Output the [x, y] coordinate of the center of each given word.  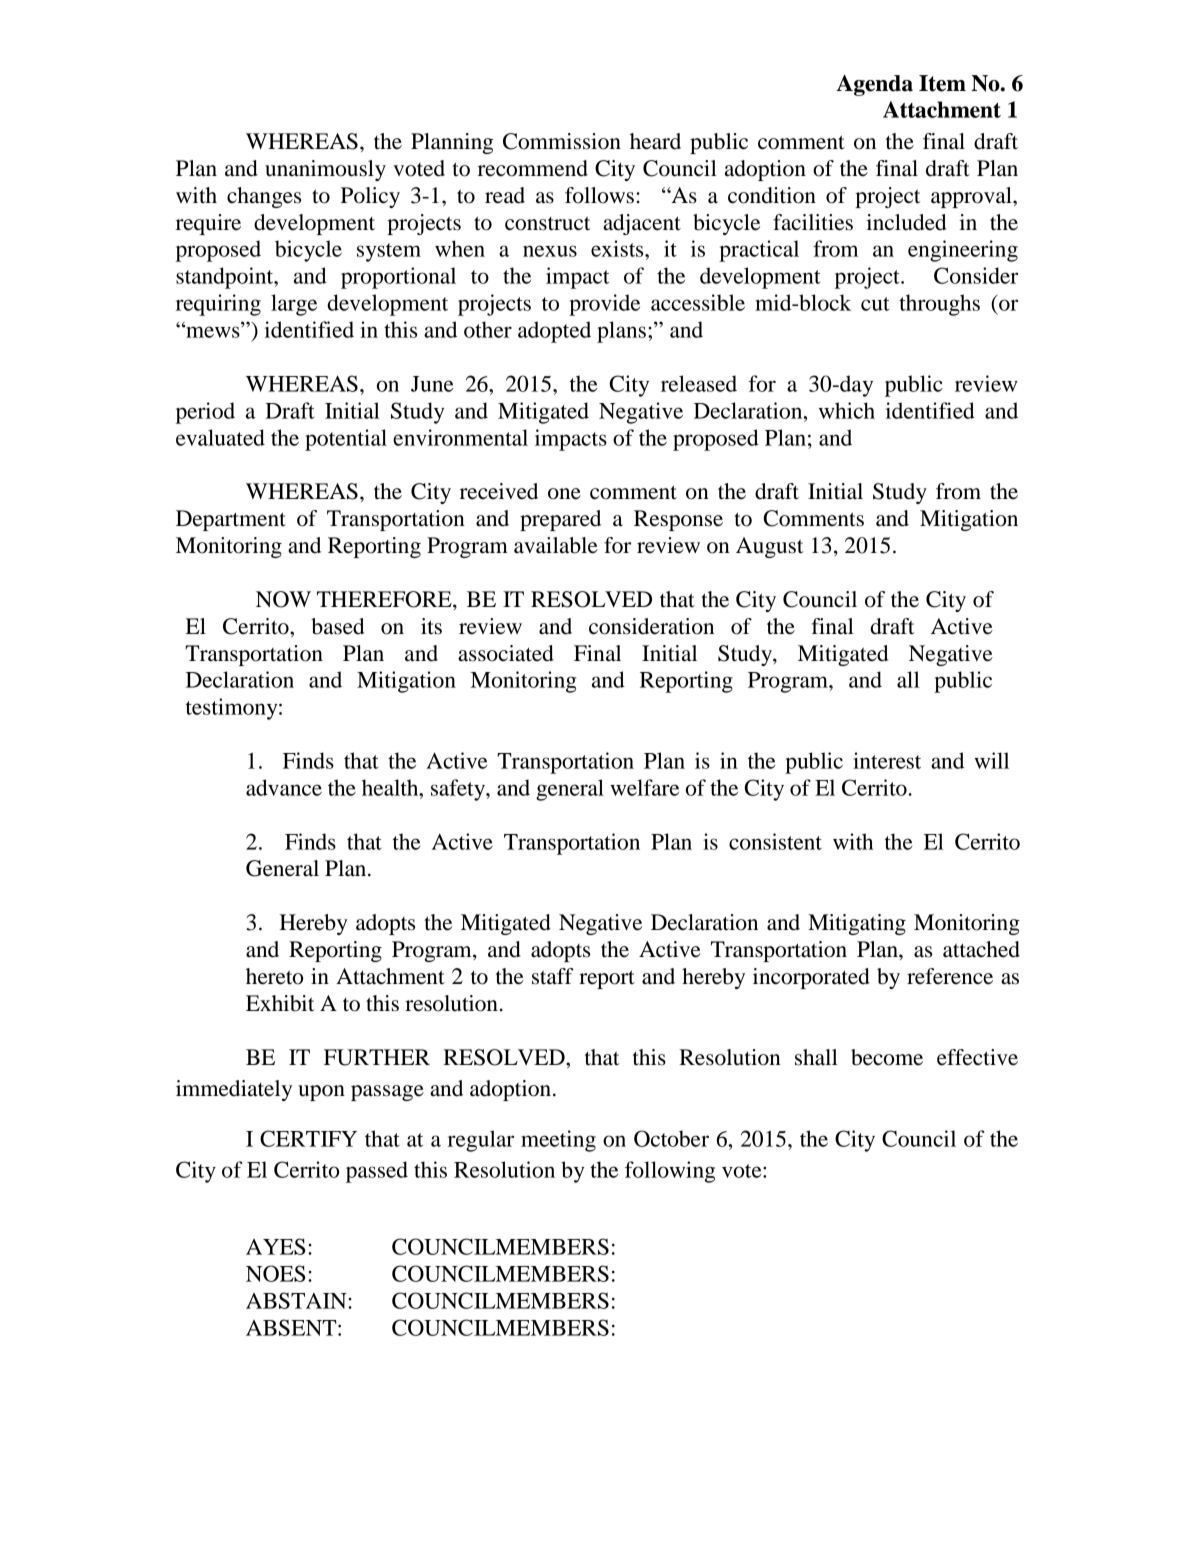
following [670, 1172]
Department [231, 520]
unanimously [325, 170]
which [847, 410]
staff [553, 976]
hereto [274, 976]
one [564, 494]
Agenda [874, 85]
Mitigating [857, 924]
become [887, 1057]
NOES [275, 1273]
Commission [562, 141]
